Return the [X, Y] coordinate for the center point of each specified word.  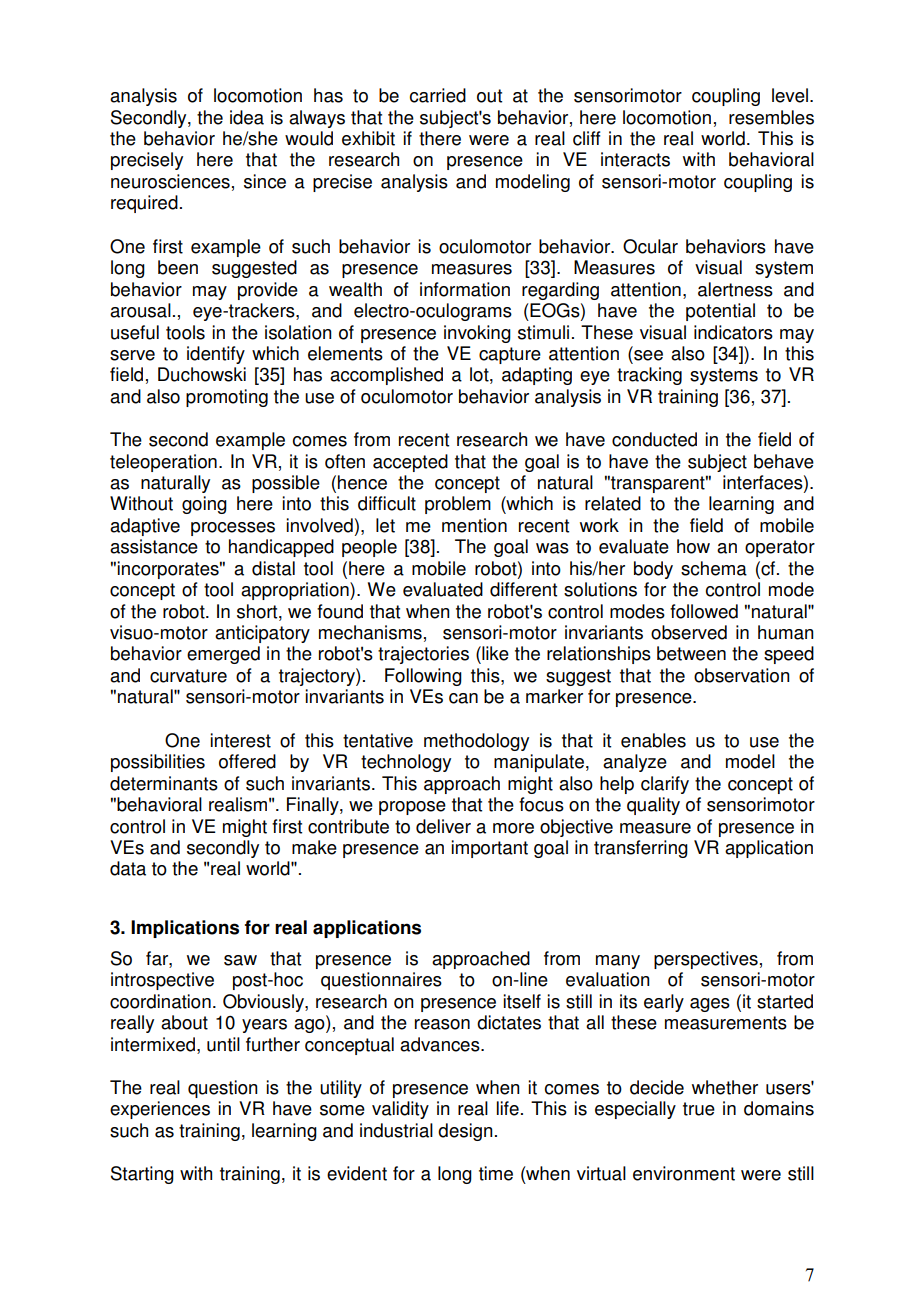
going [204, 505]
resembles [771, 117]
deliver [443, 826]
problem [458, 505]
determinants [164, 783]
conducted [654, 439]
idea [247, 117]
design [465, 1132]
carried [438, 95]
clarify [665, 785]
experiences [160, 1110]
